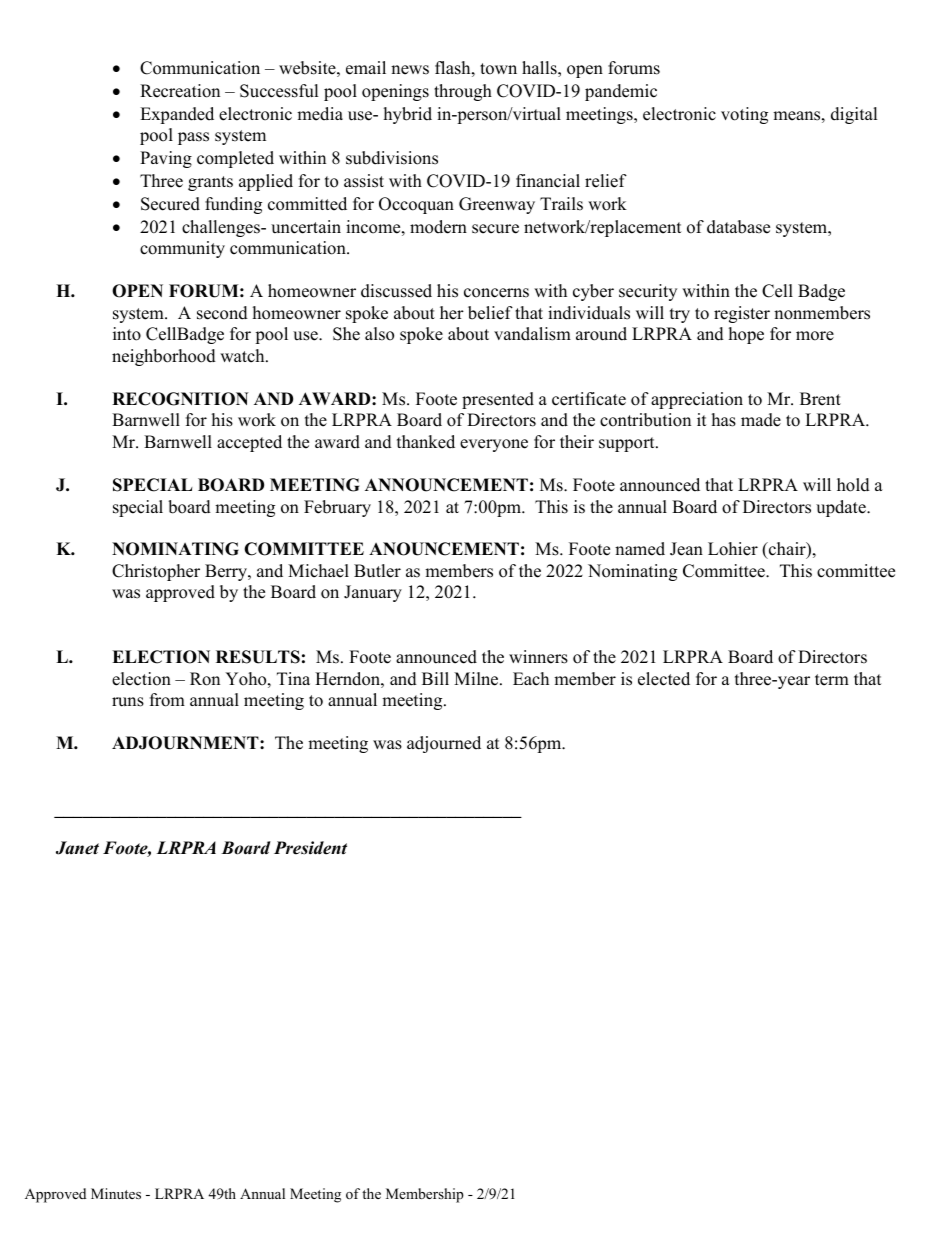 This page has height=1233, width=952. I want to click on hope, so click(746, 335).
